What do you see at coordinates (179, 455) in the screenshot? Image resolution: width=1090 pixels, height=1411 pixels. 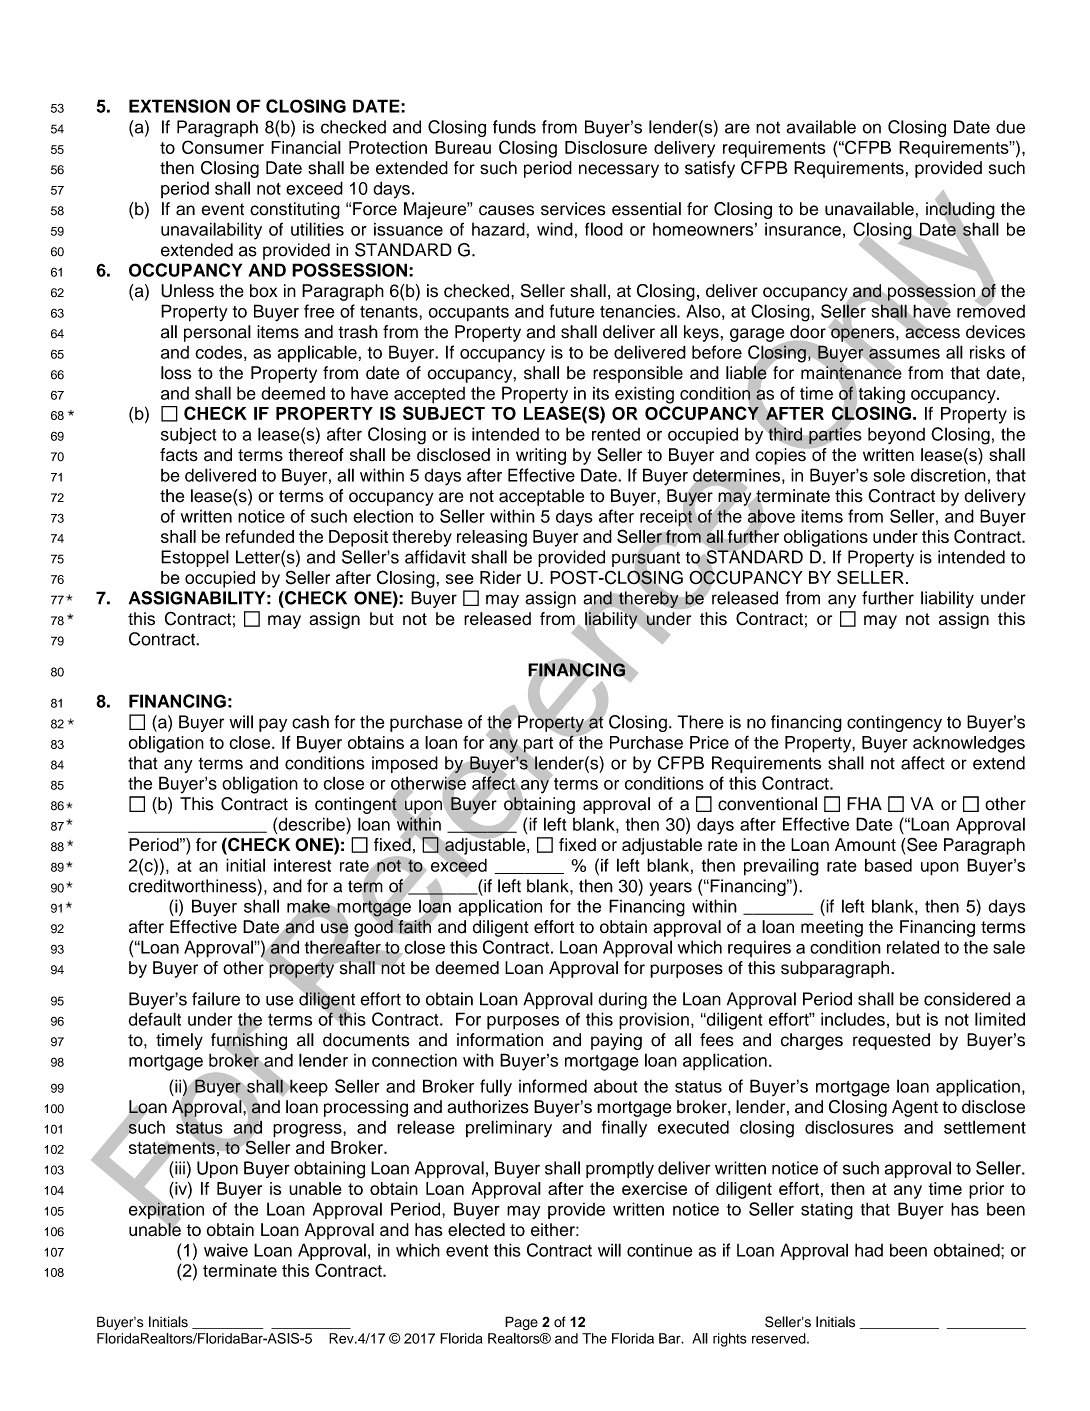 I see `facts` at bounding box center [179, 455].
